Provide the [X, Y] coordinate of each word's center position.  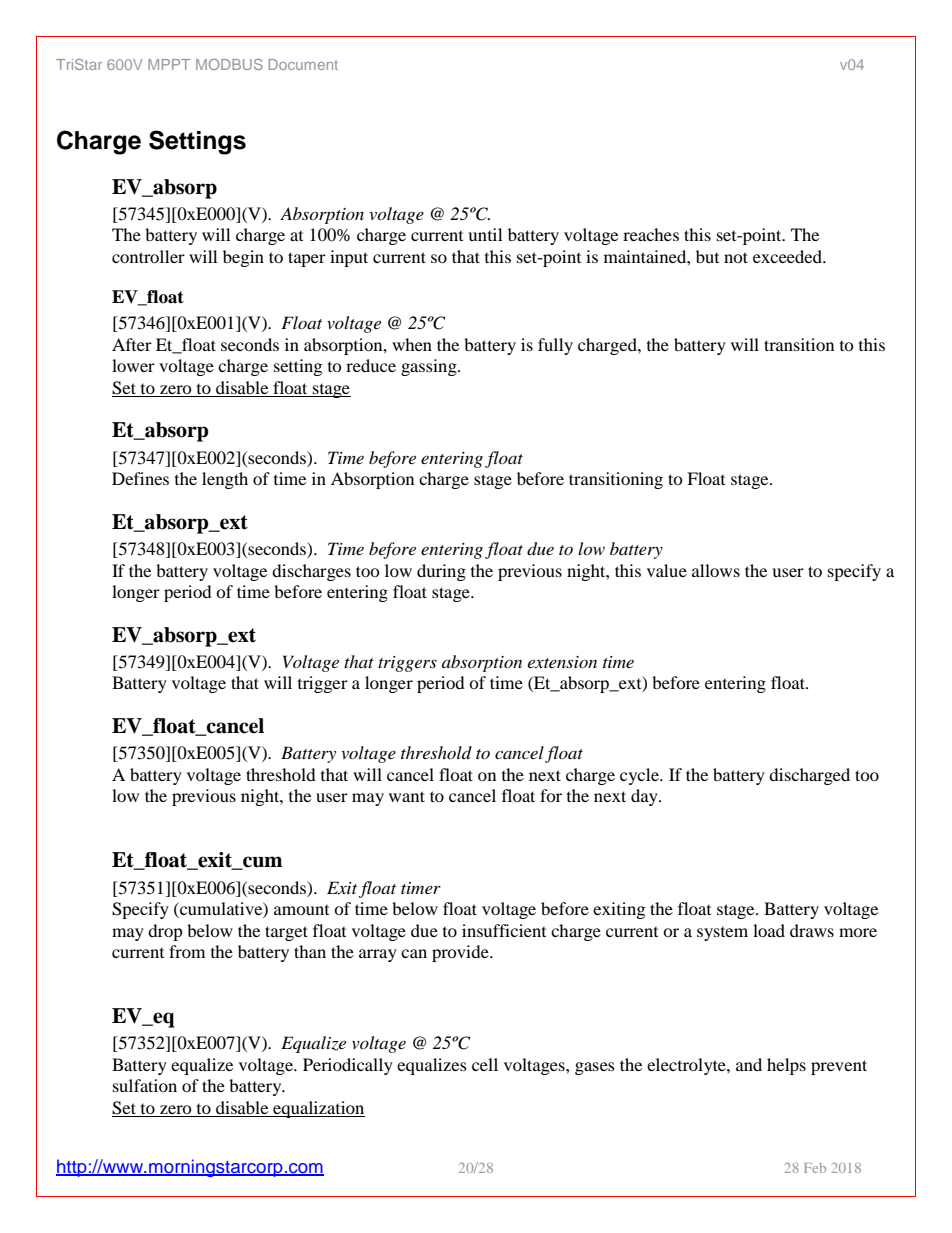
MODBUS [229, 64]
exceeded [788, 256]
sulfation [145, 1085]
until [485, 234]
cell [485, 1064]
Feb [815, 1168]
